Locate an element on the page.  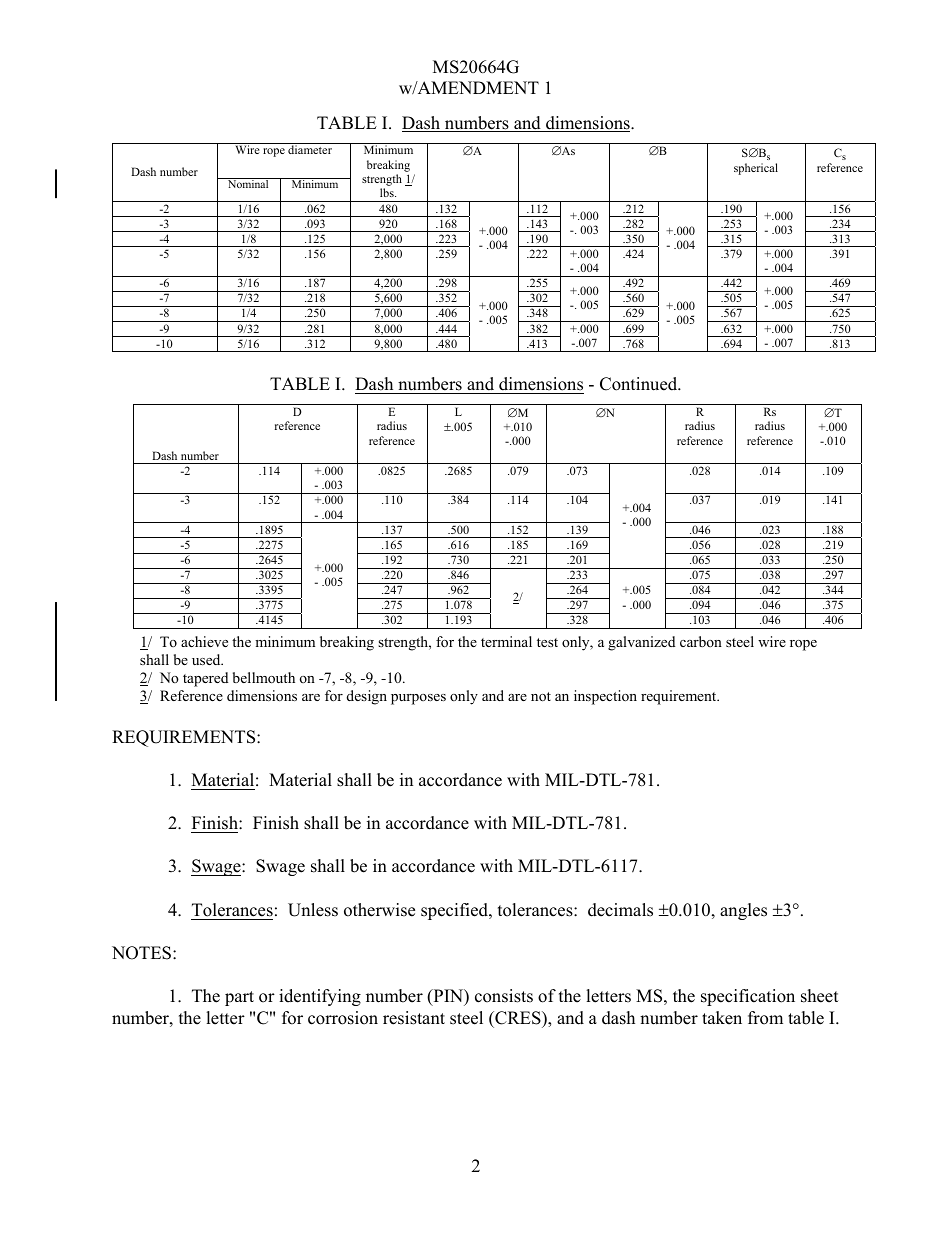
Unless is located at coordinates (313, 910).
